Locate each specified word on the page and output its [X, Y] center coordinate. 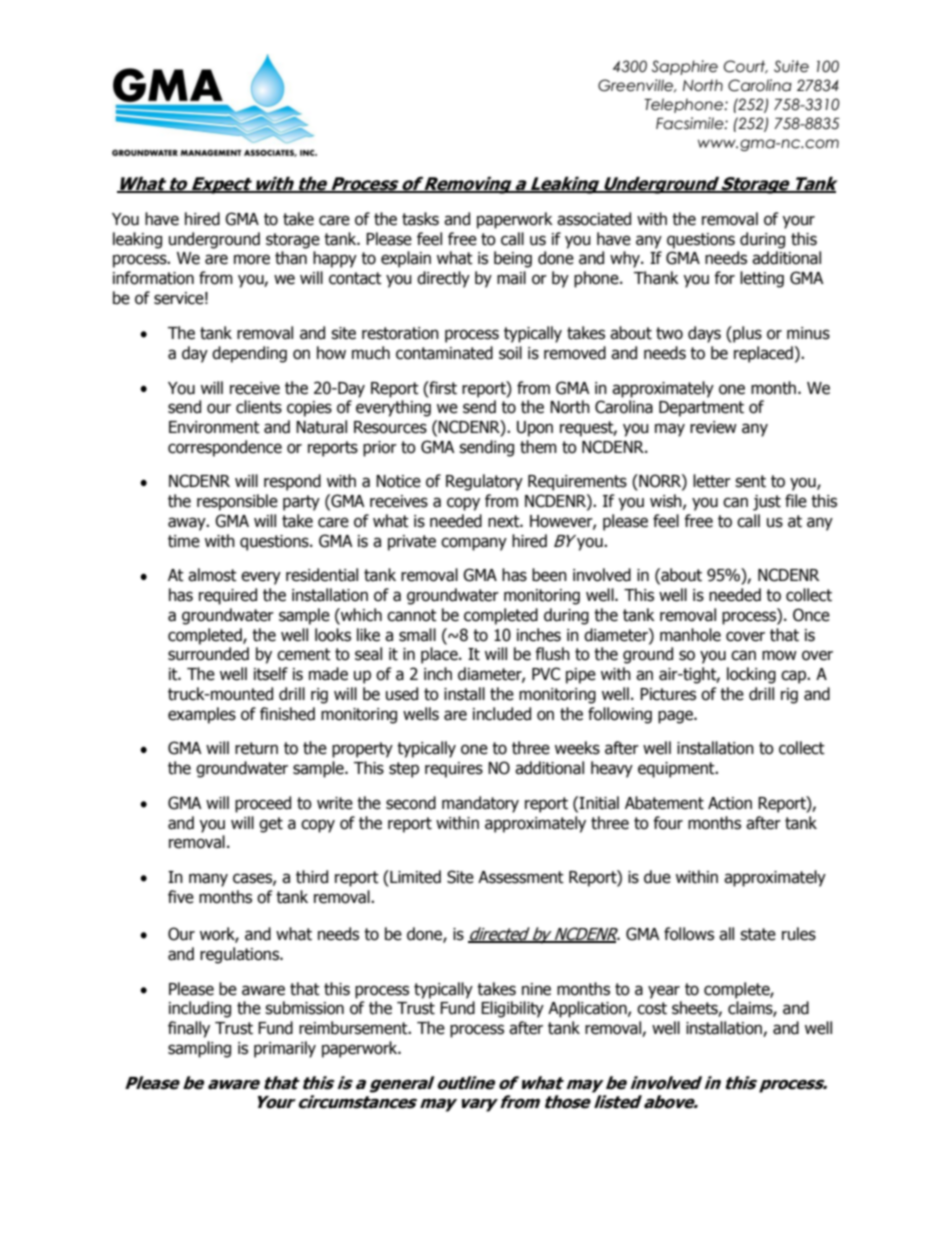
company [474, 544]
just [767, 503]
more [252, 259]
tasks [420, 219]
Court [746, 67]
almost [212, 575]
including [200, 1009]
